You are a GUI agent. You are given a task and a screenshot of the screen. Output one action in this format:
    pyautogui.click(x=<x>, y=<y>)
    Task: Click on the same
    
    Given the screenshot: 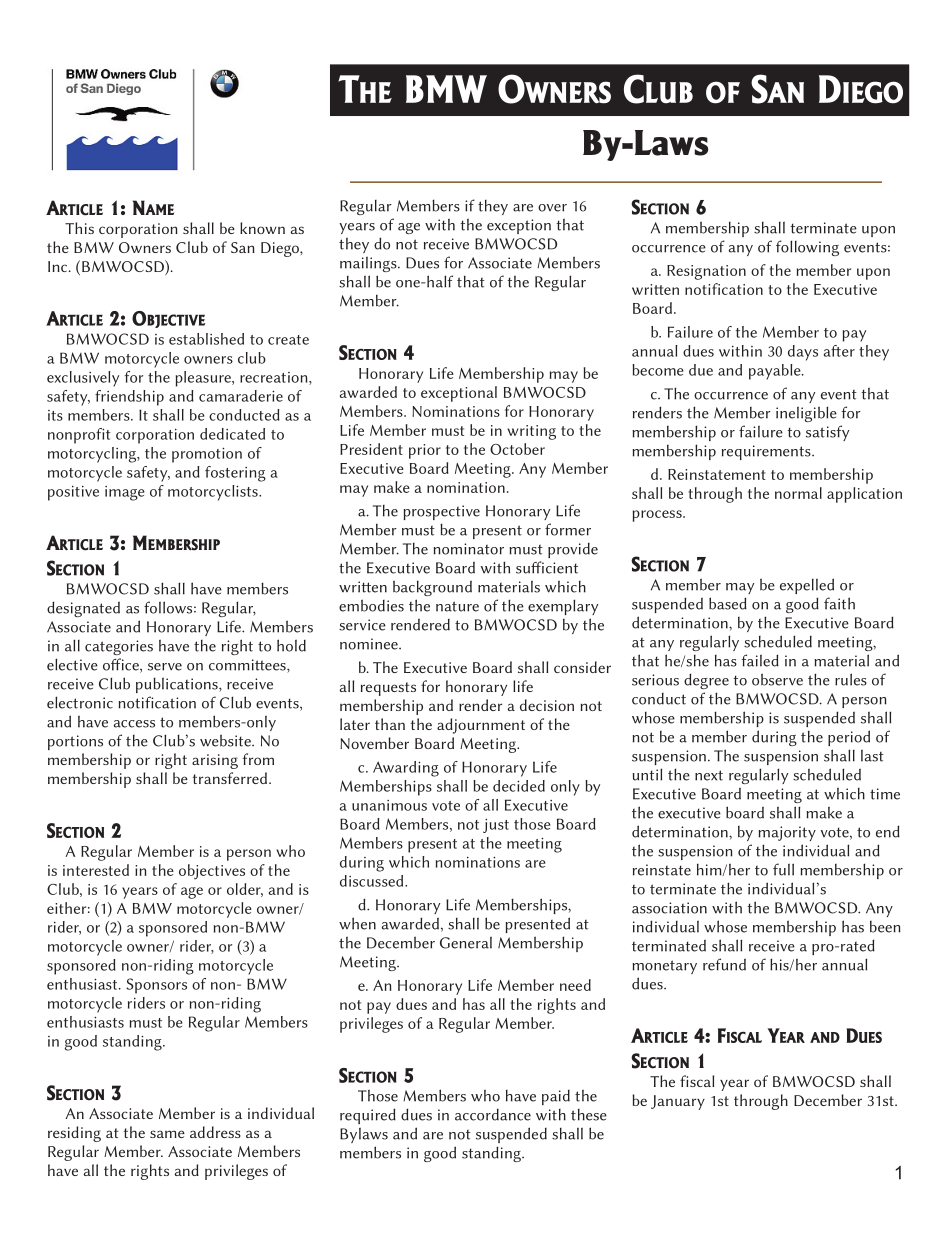 What is the action you would take?
    pyautogui.click(x=167, y=1134)
